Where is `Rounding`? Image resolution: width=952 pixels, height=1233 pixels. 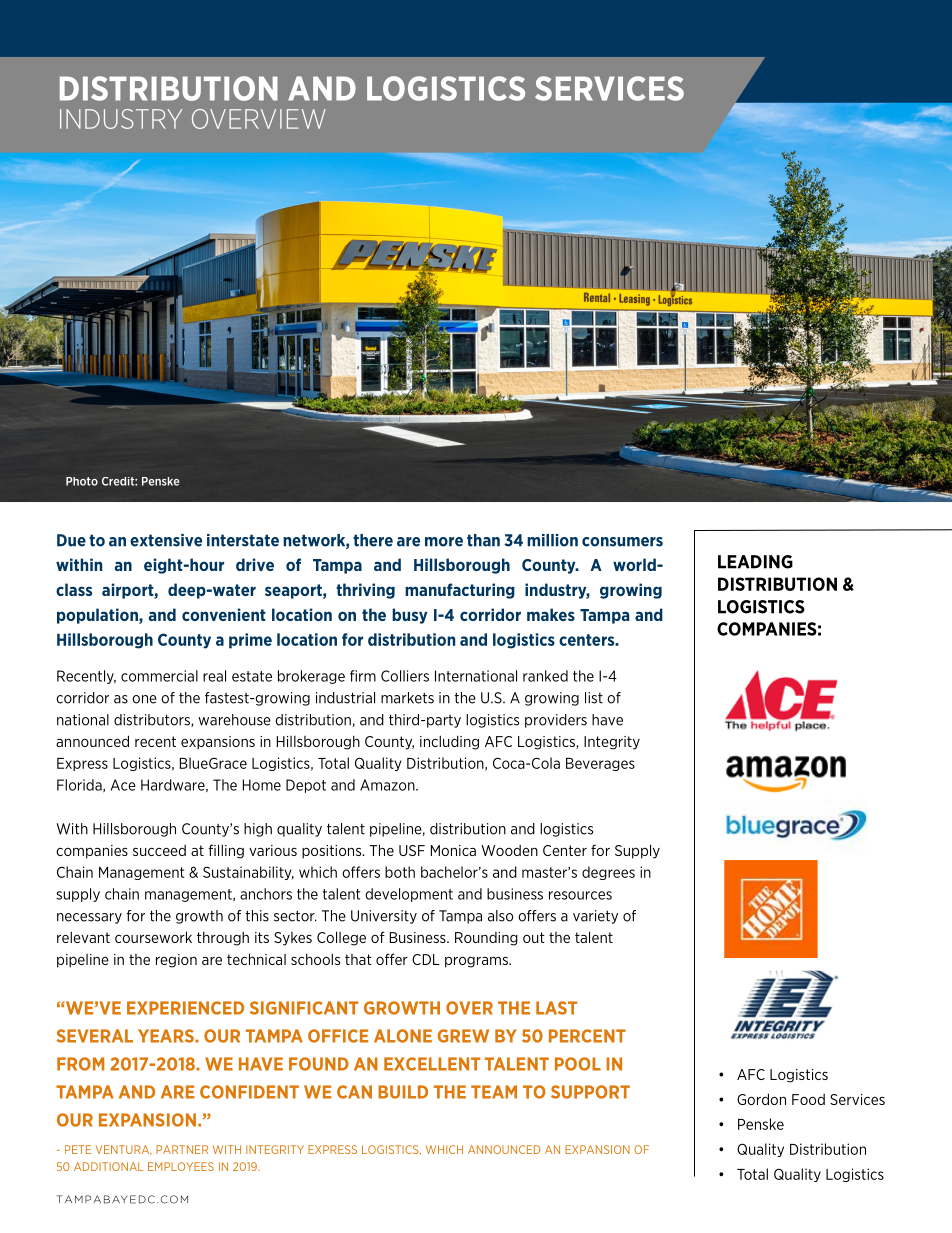
Rounding is located at coordinates (486, 939).
